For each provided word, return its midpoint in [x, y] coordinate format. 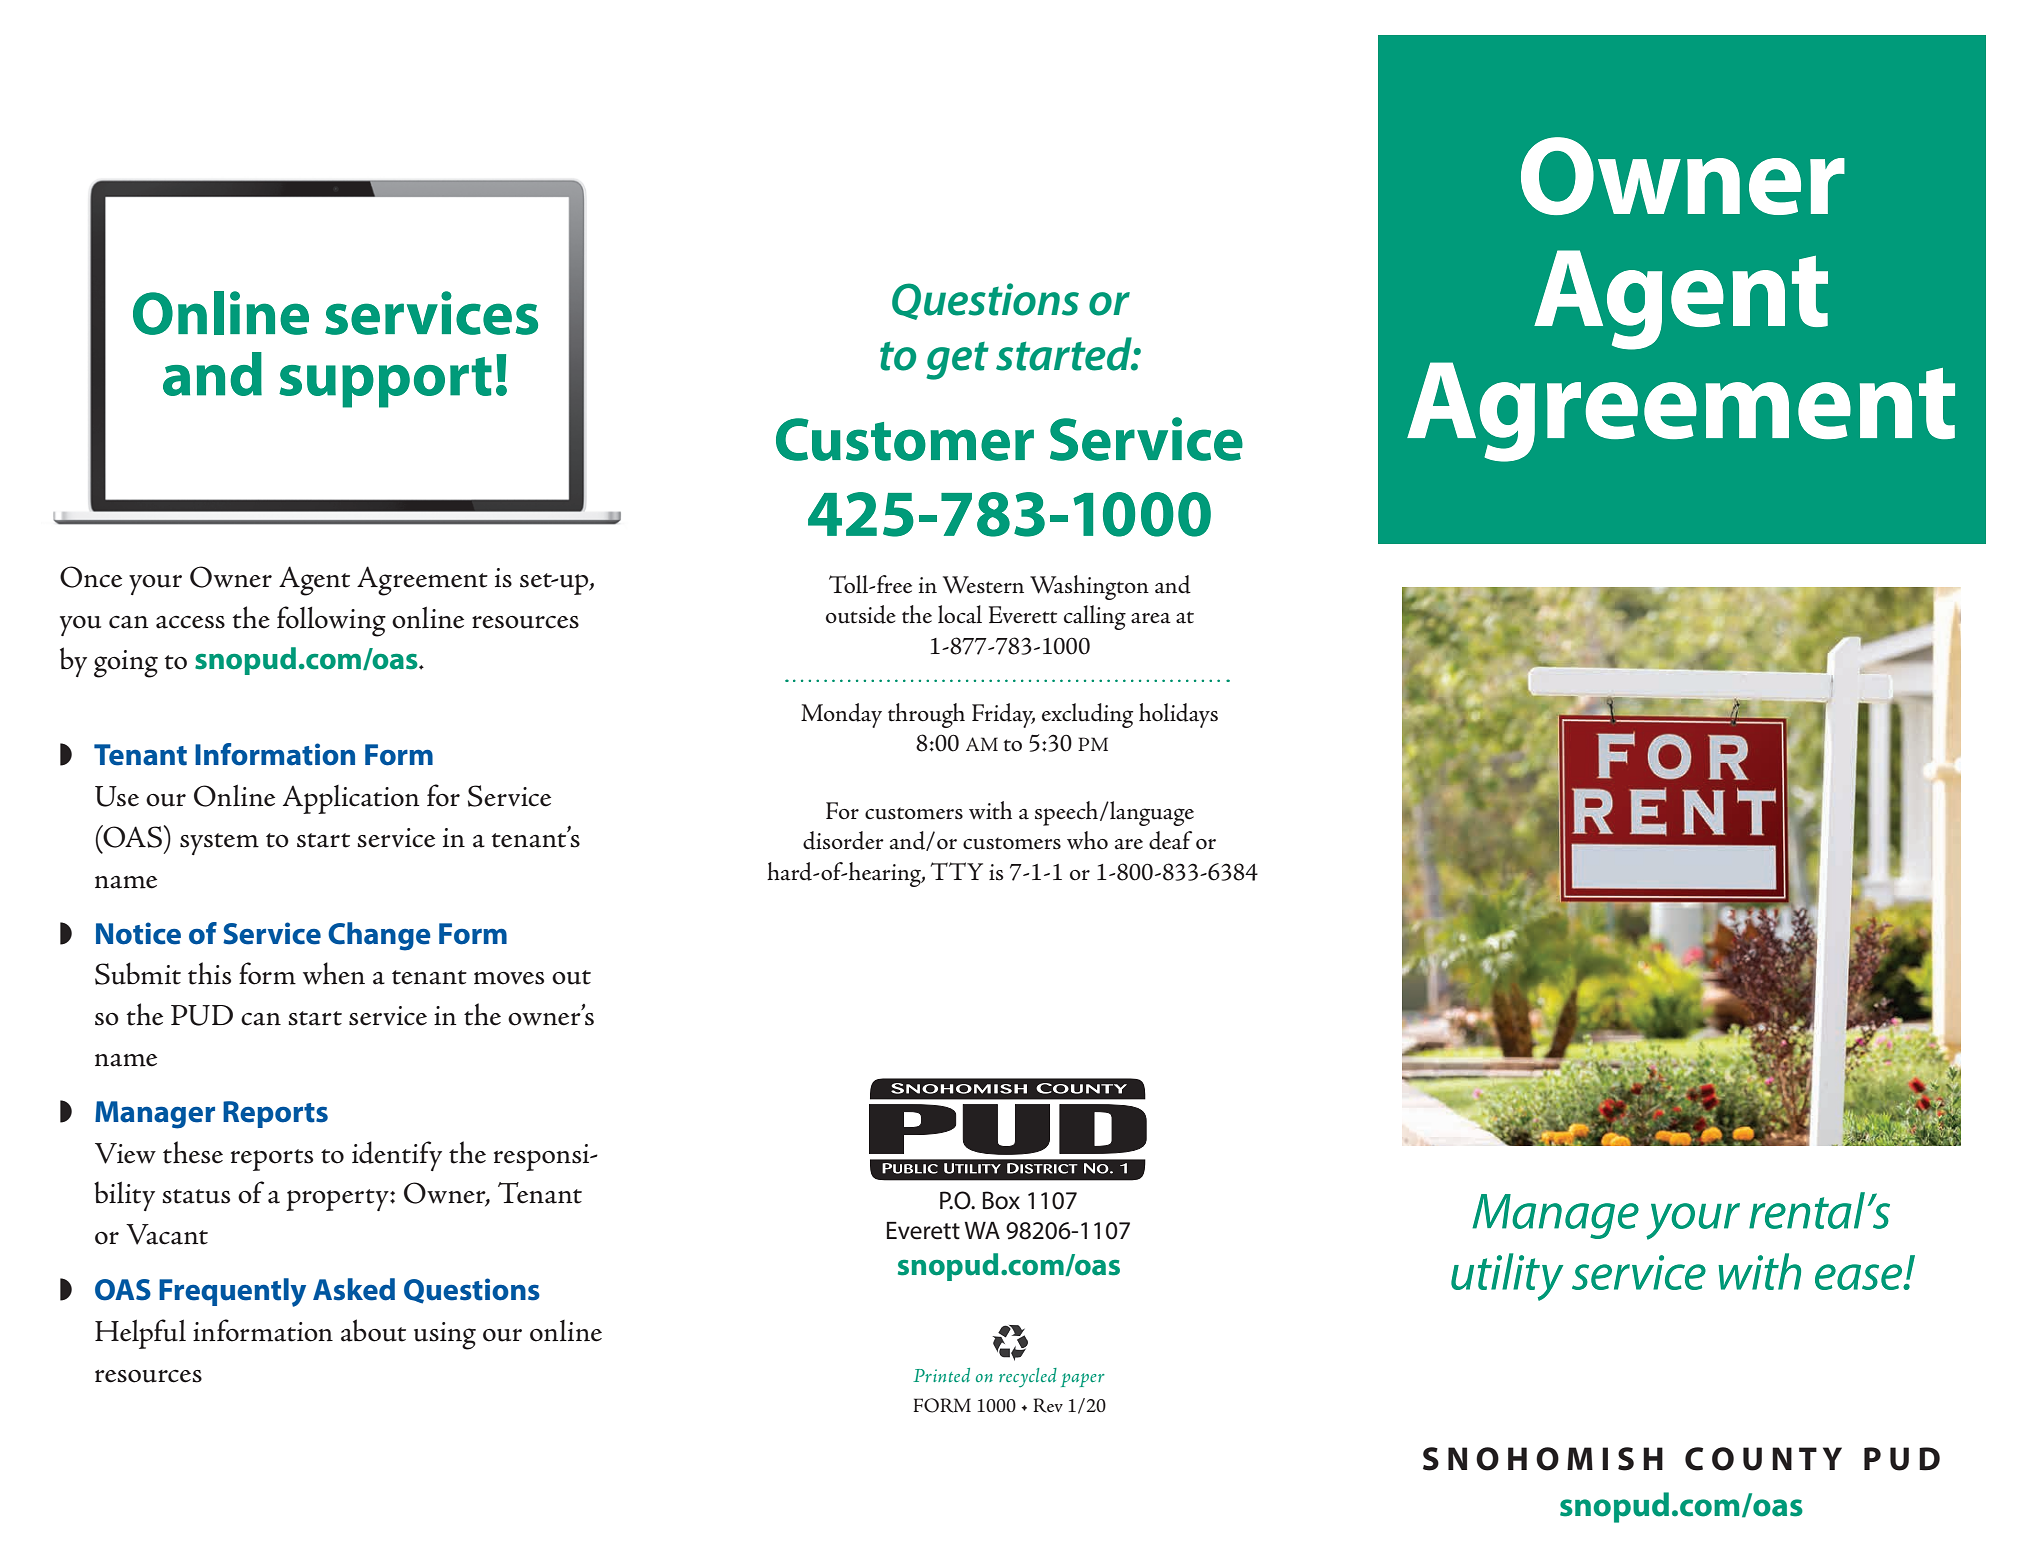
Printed [941, 1375]
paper [1083, 1380]
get [957, 361]
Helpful [140, 1334]
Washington [1089, 587]
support [385, 382]
